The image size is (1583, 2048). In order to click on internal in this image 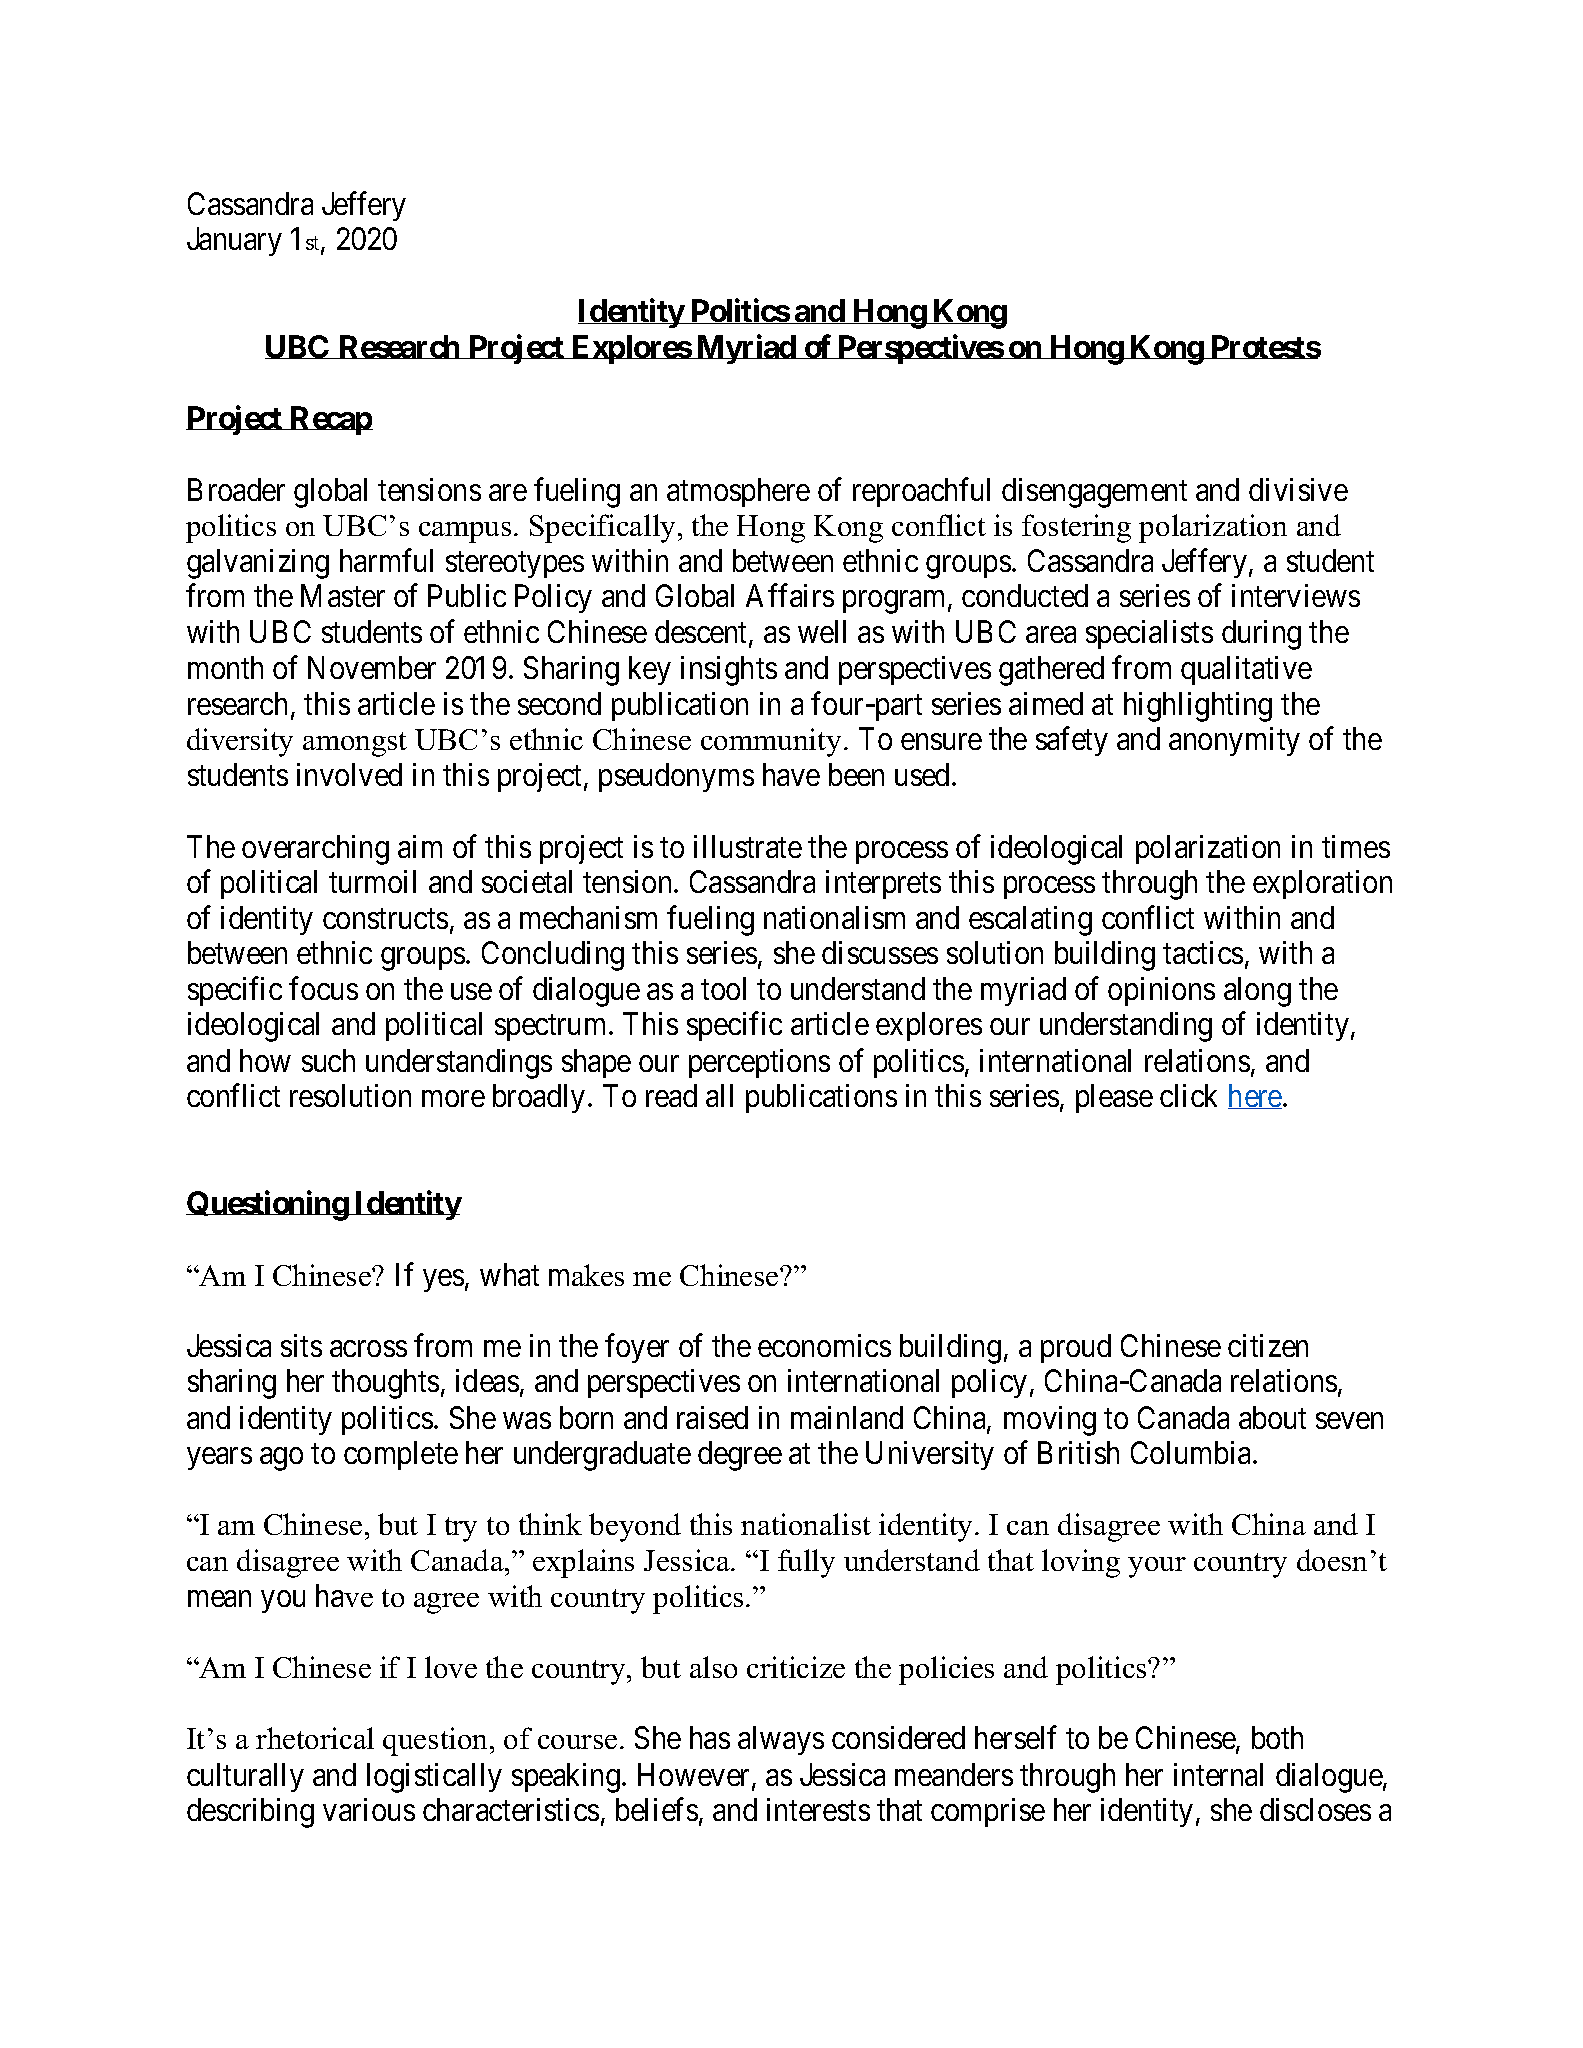, I will do `click(1218, 1774)`.
